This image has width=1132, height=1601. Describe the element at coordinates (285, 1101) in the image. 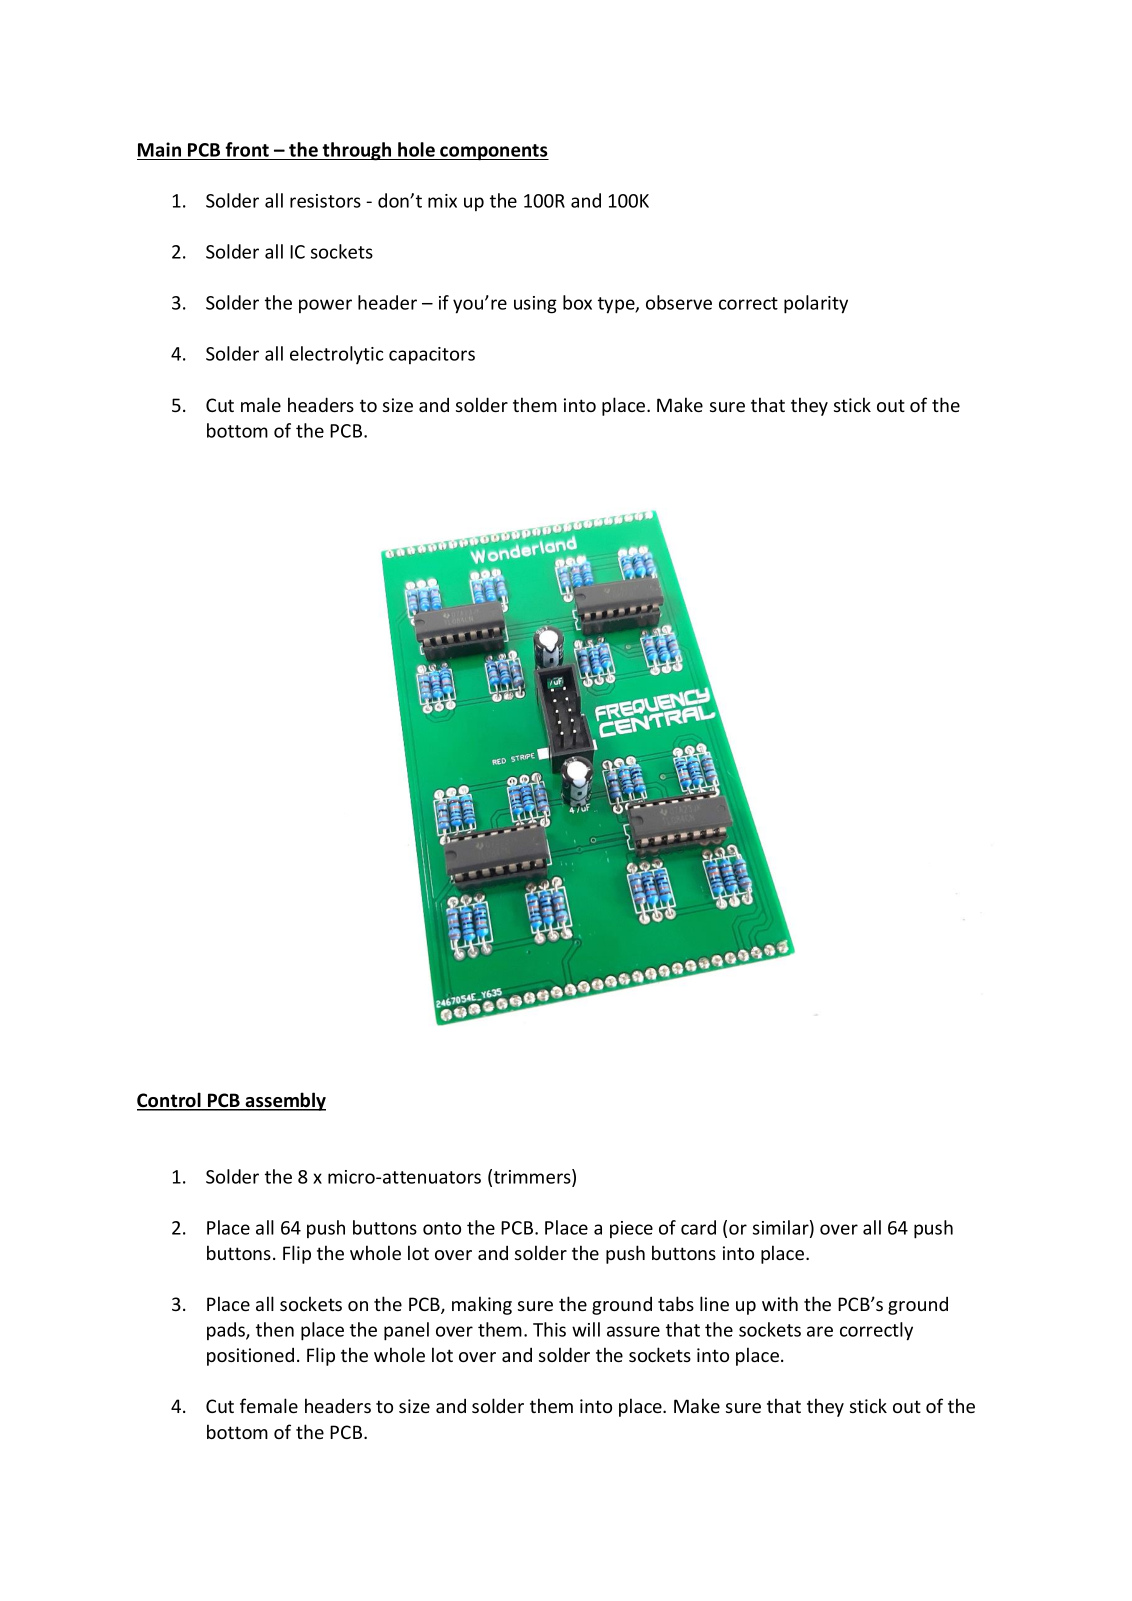

I see `assembly` at that location.
